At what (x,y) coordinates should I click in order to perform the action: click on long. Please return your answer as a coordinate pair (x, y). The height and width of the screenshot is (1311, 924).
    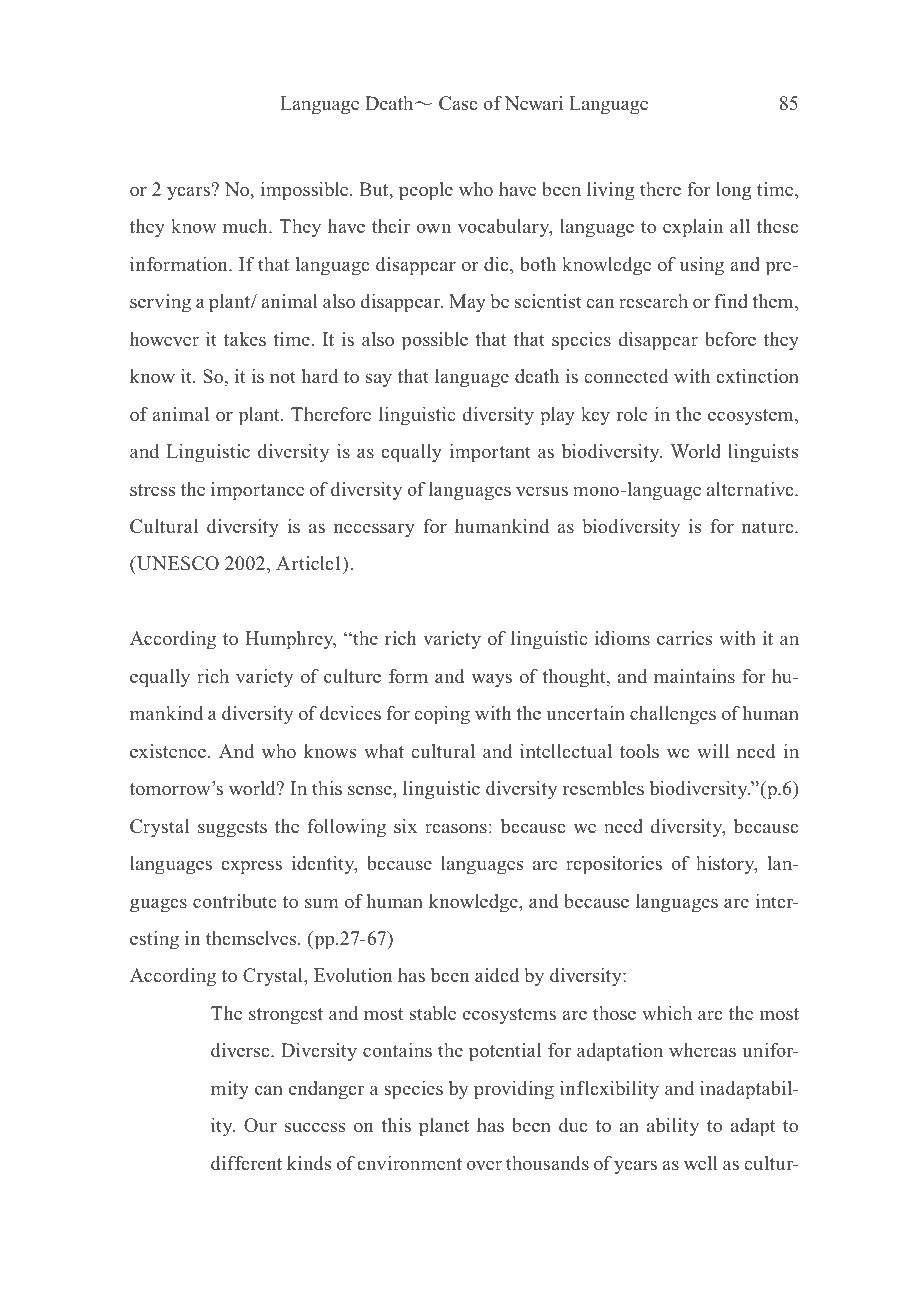
    Looking at the image, I should click on (733, 191).
